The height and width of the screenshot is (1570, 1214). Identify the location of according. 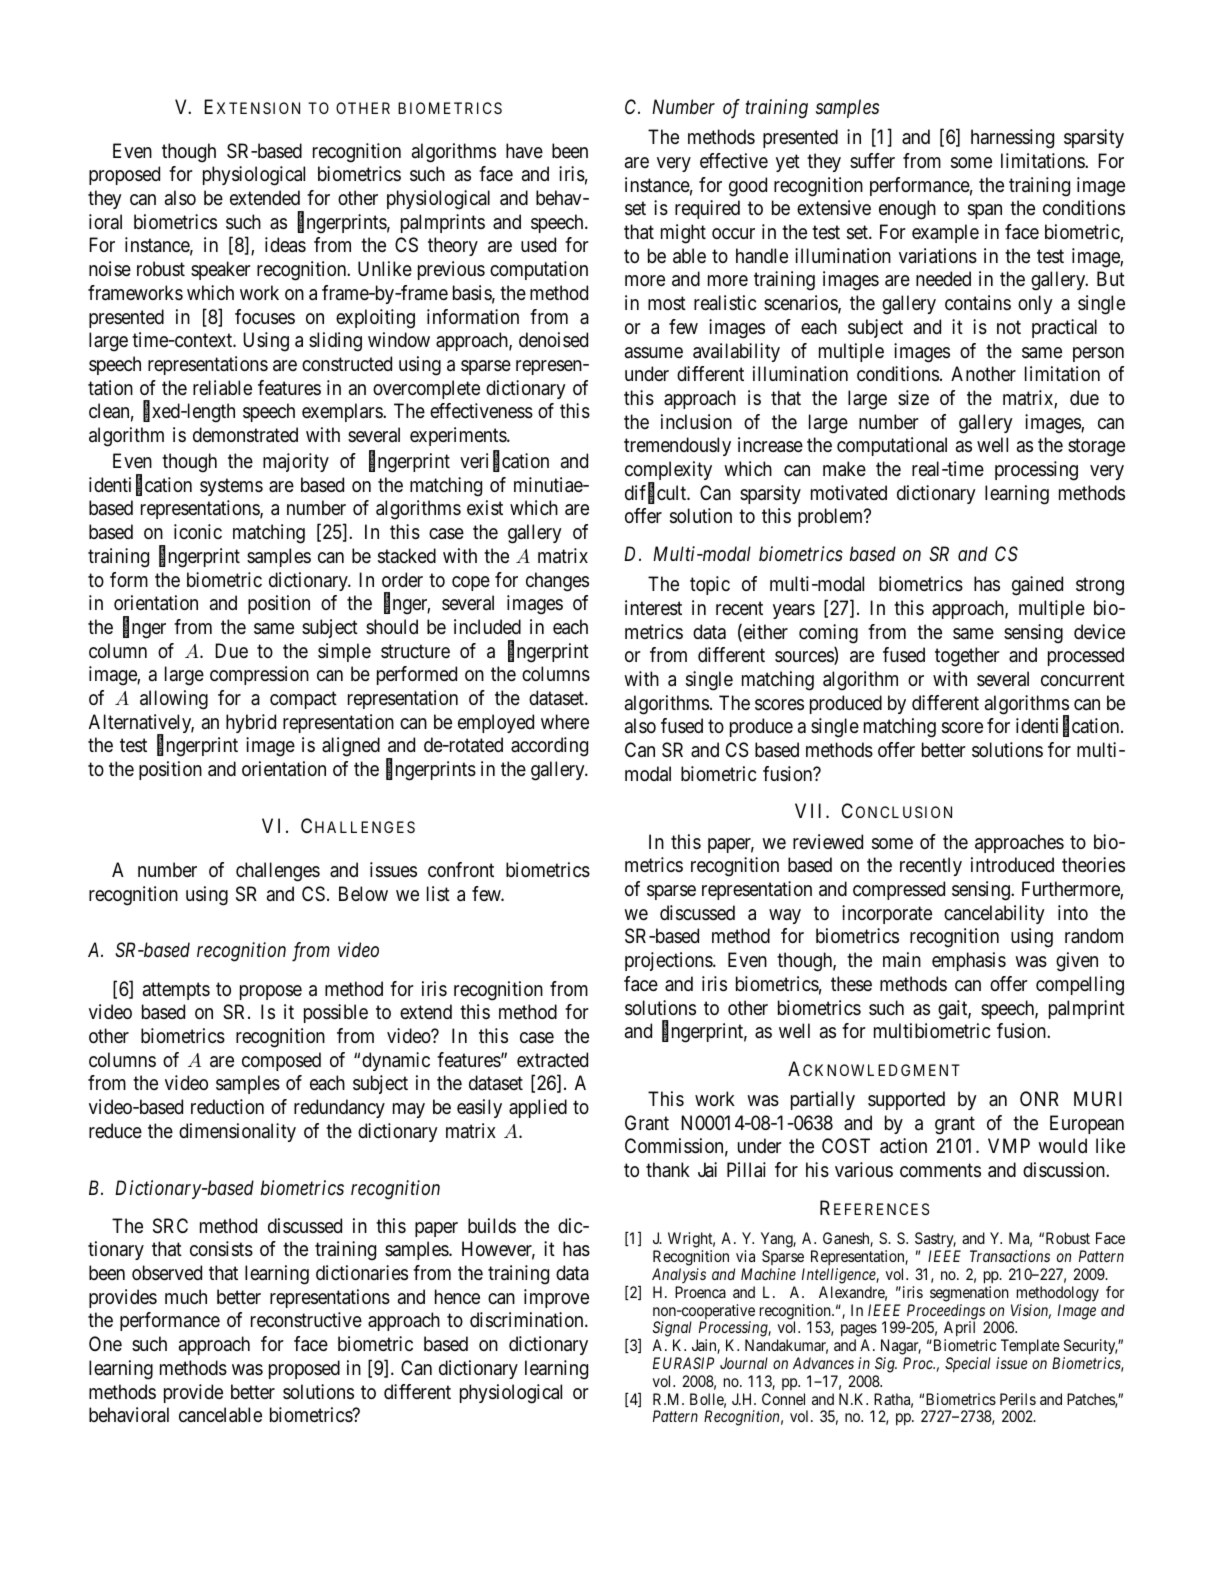
(549, 747).
